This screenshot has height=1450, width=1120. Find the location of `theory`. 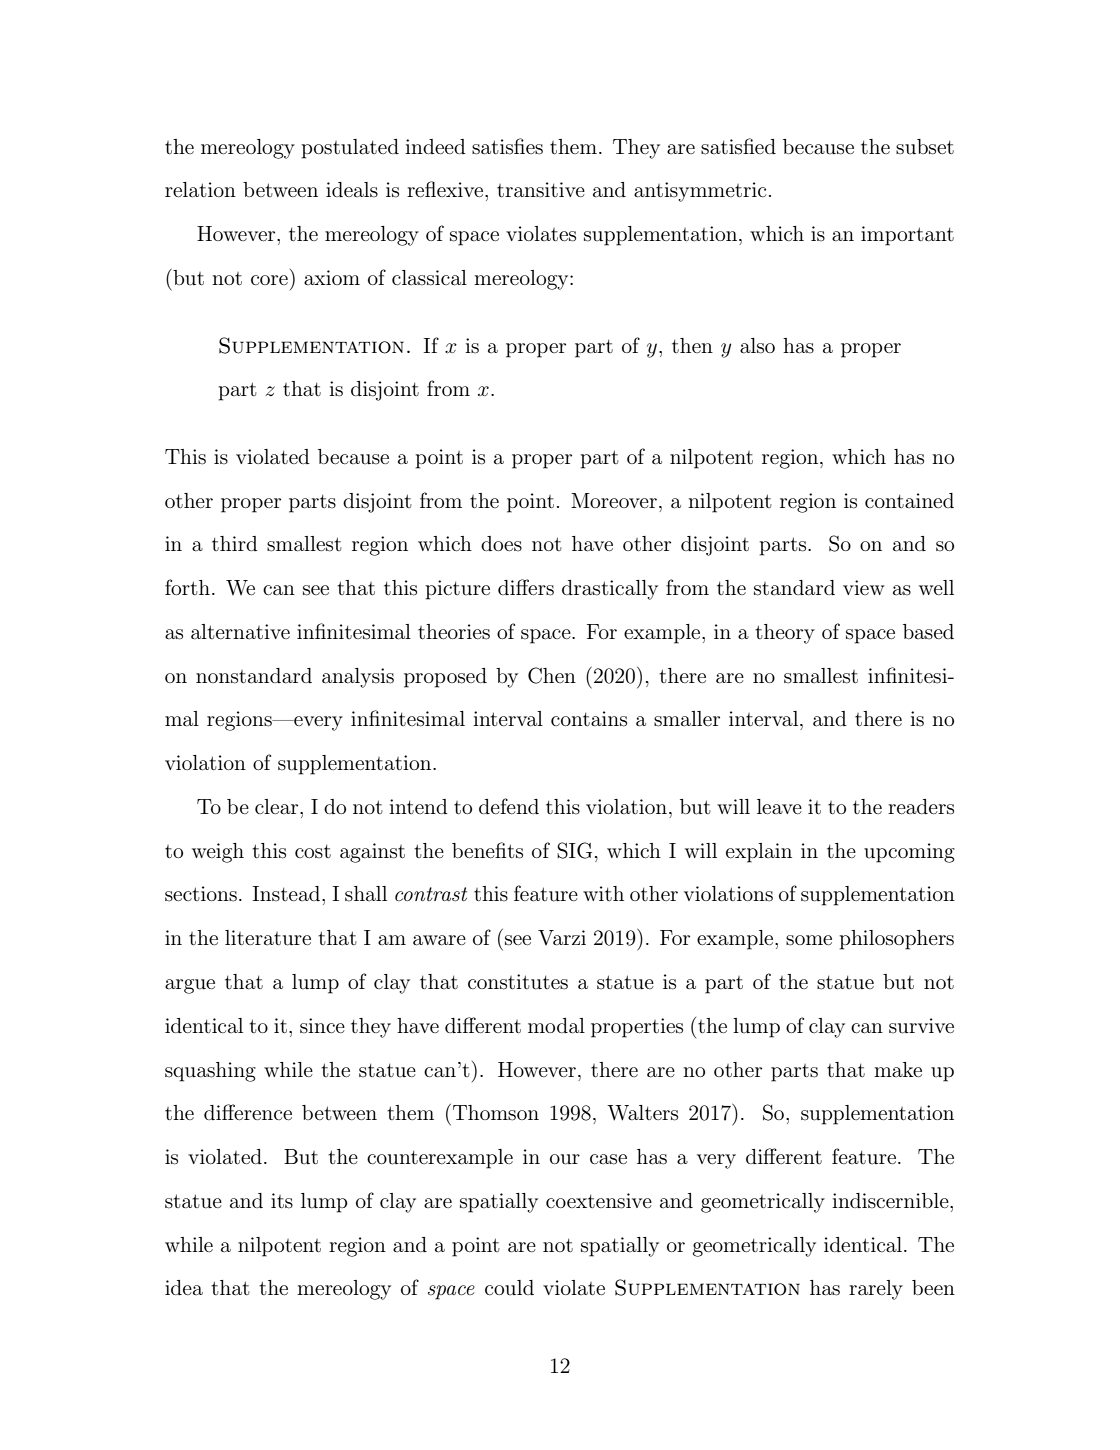

theory is located at coordinates (785, 634).
